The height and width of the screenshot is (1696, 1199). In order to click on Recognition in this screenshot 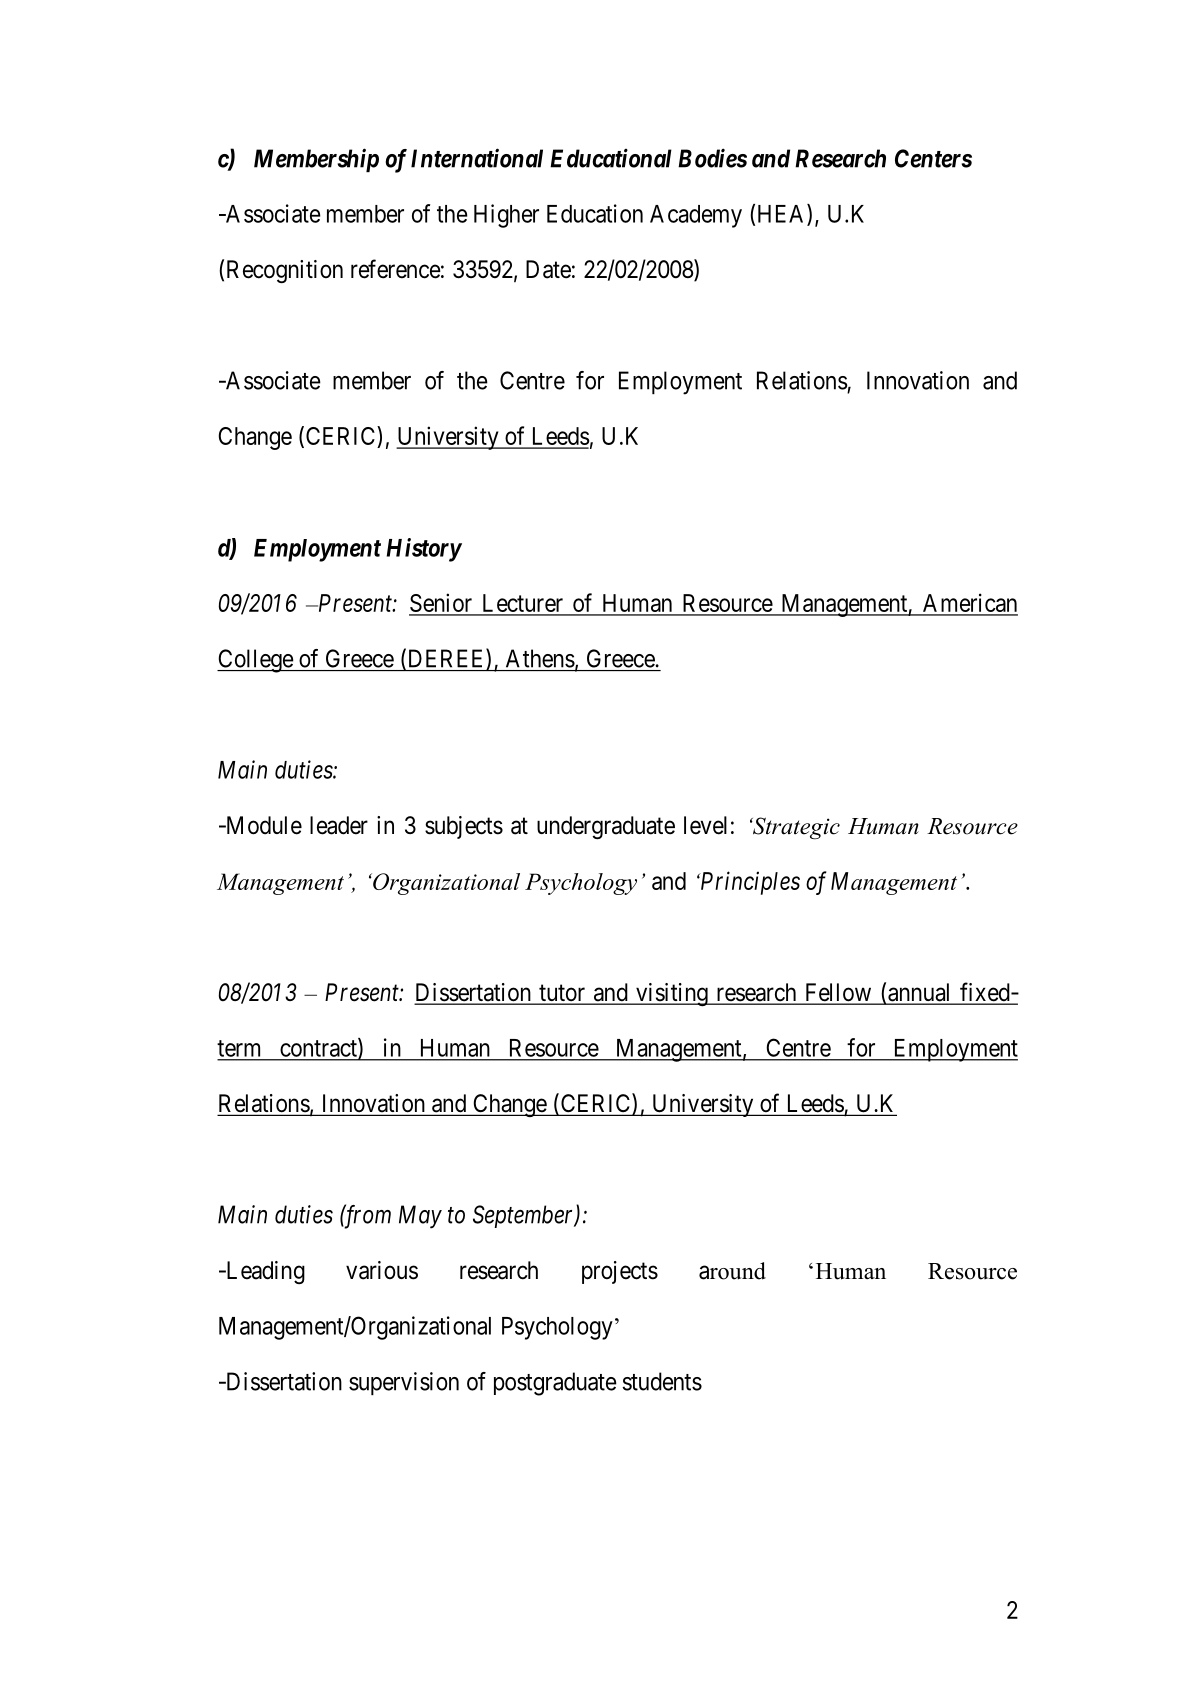, I will do `click(285, 271)`.
